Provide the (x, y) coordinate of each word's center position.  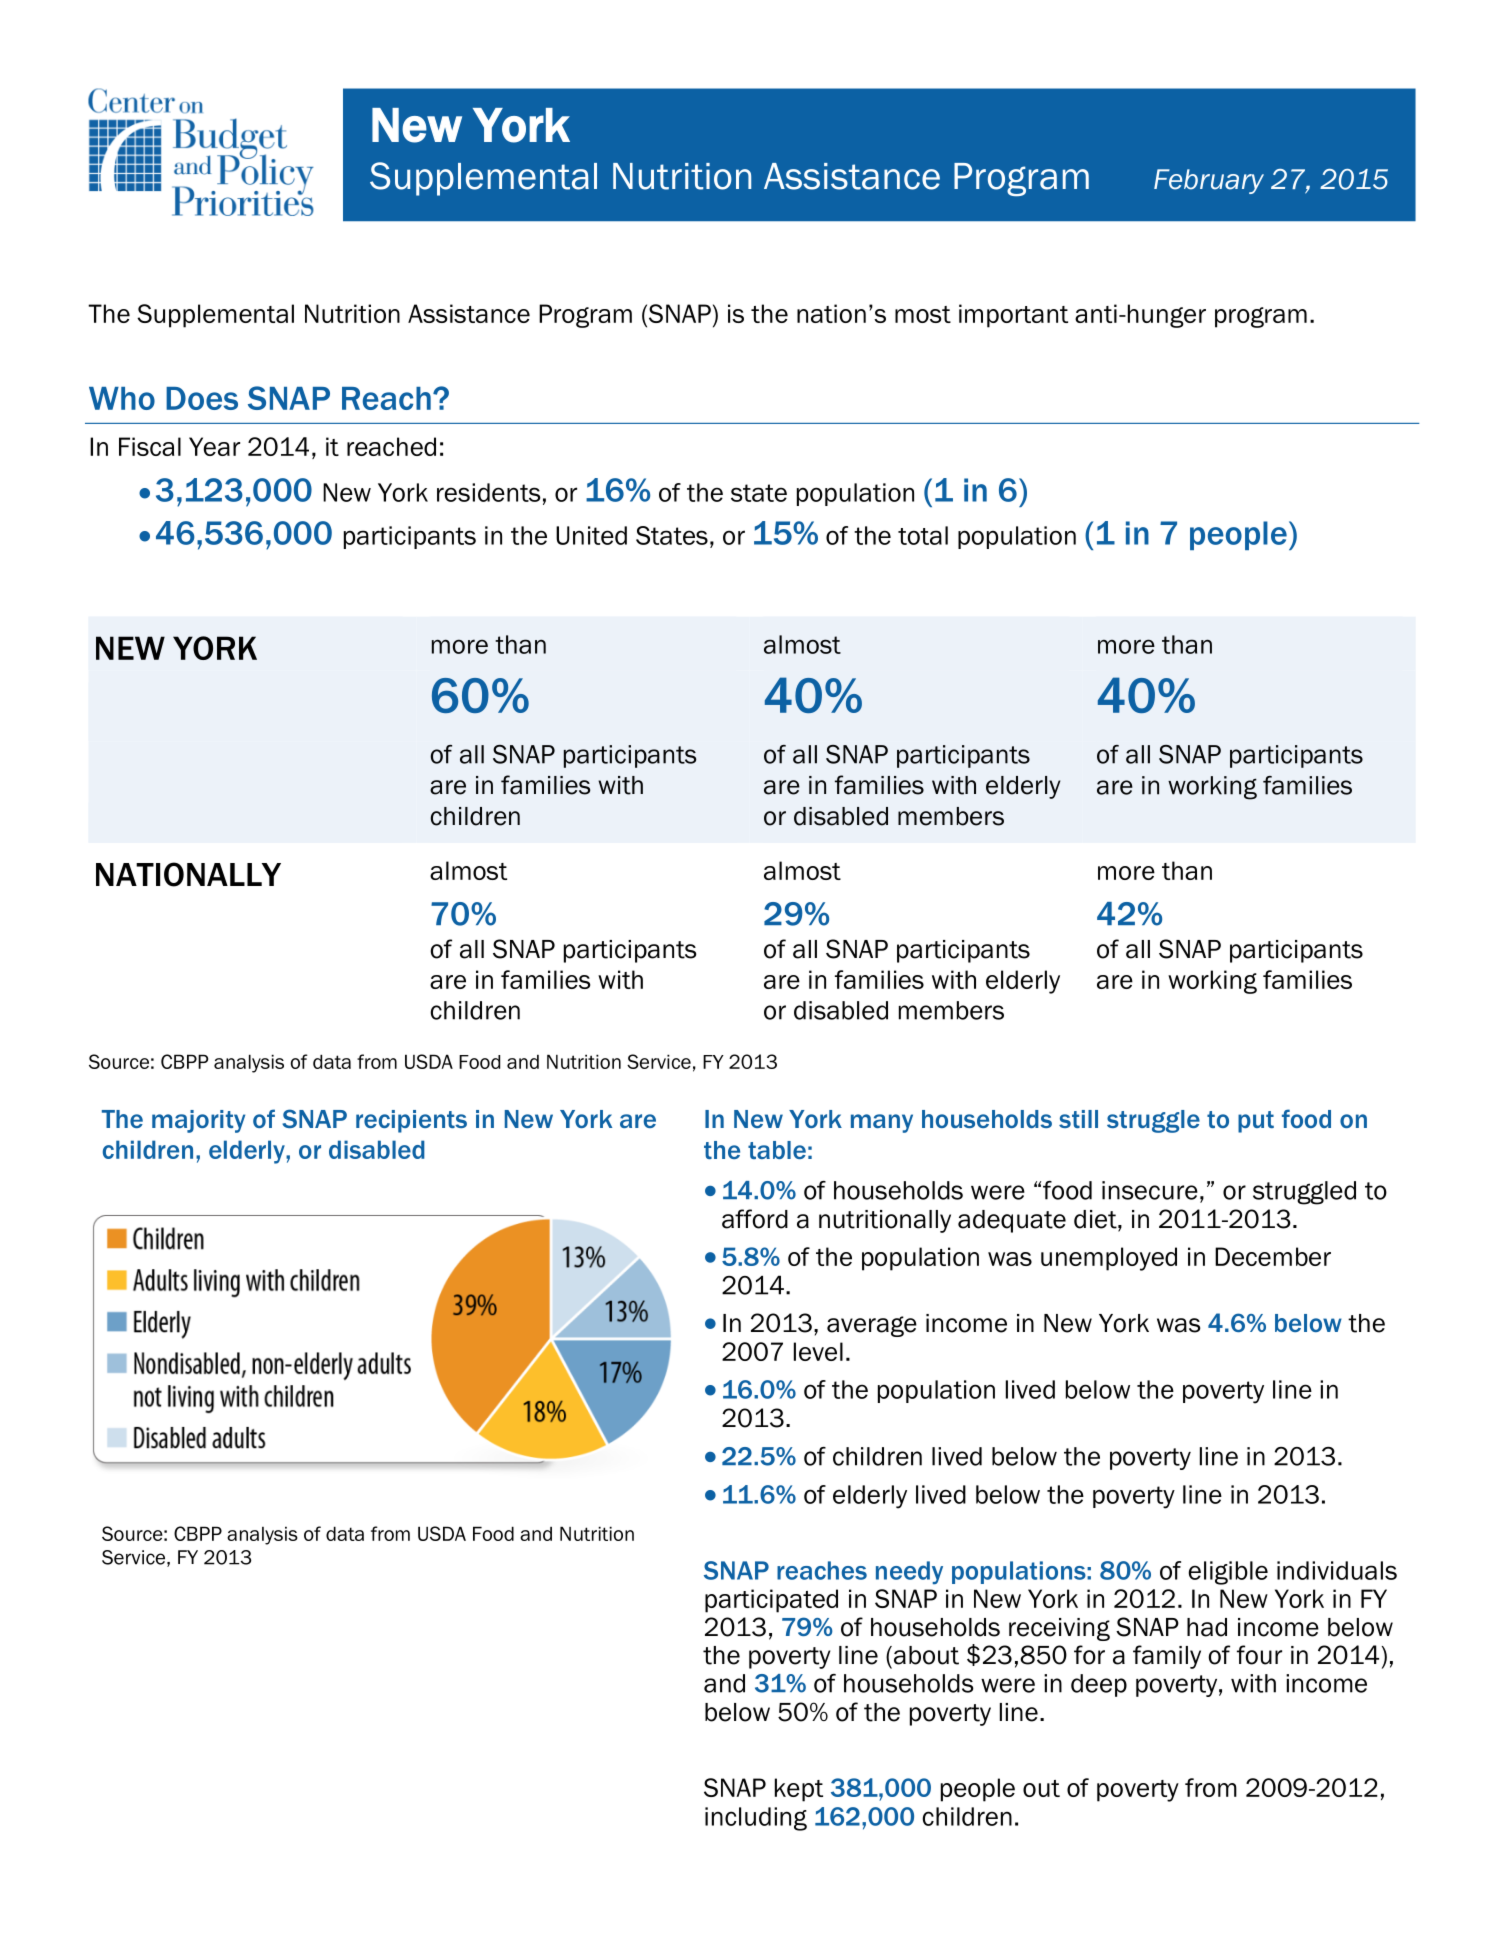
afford (755, 1219)
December (1273, 1256)
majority (198, 1121)
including (756, 1819)
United (591, 535)
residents (489, 492)
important (1013, 316)
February (1209, 181)
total (923, 535)
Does (202, 398)
